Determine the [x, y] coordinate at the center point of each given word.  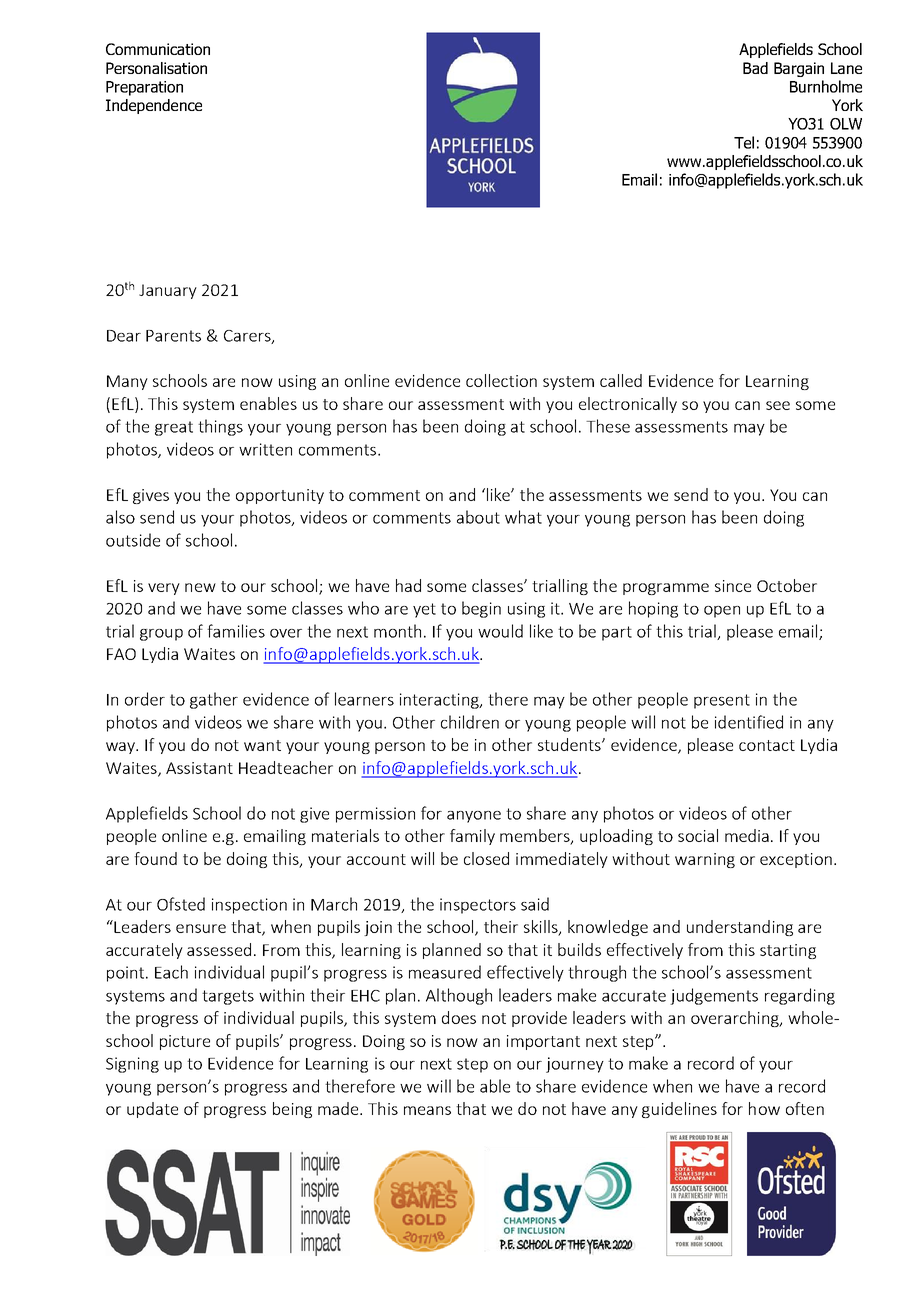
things [220, 427]
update [152, 1110]
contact [767, 745]
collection [501, 380]
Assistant [199, 768]
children [470, 722]
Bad [755, 68]
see [778, 405]
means [427, 1110]
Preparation [144, 88]
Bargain [799, 69]
